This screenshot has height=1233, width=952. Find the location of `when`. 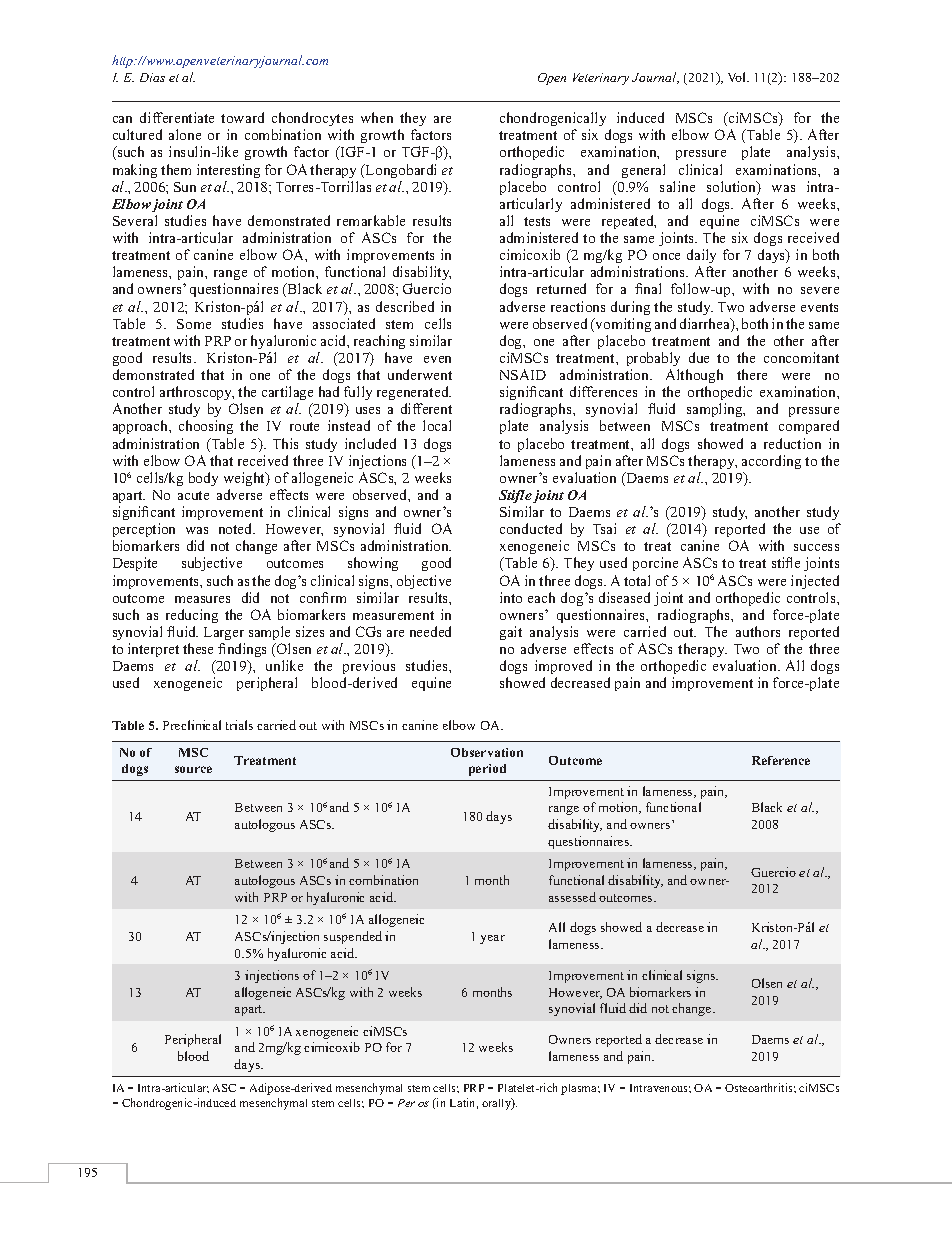

when is located at coordinates (377, 117).
